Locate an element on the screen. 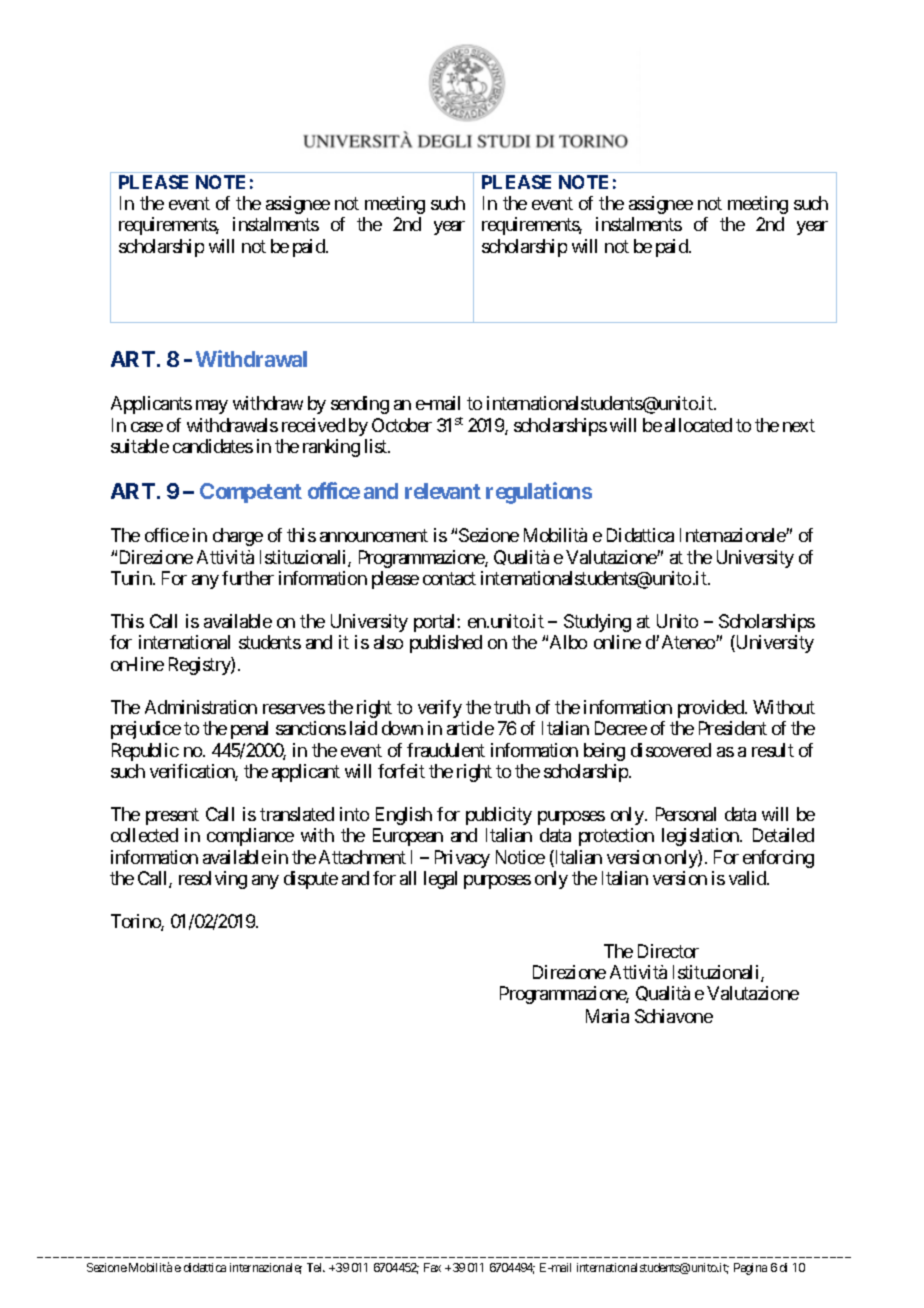 This screenshot has width=924, height=1308. allocated is located at coordinates (698, 425).
